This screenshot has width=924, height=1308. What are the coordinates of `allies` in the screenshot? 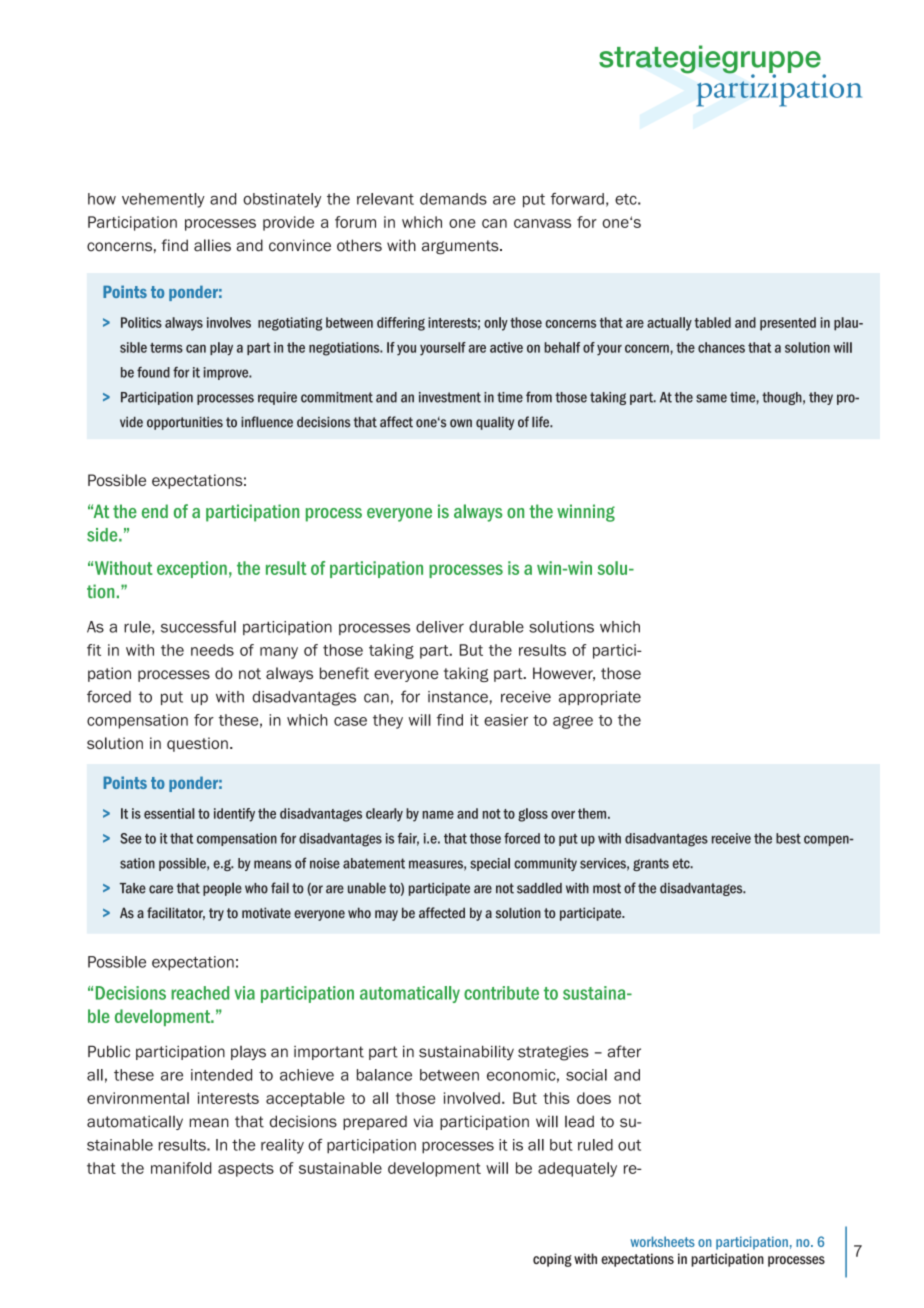 It's located at (212, 245).
